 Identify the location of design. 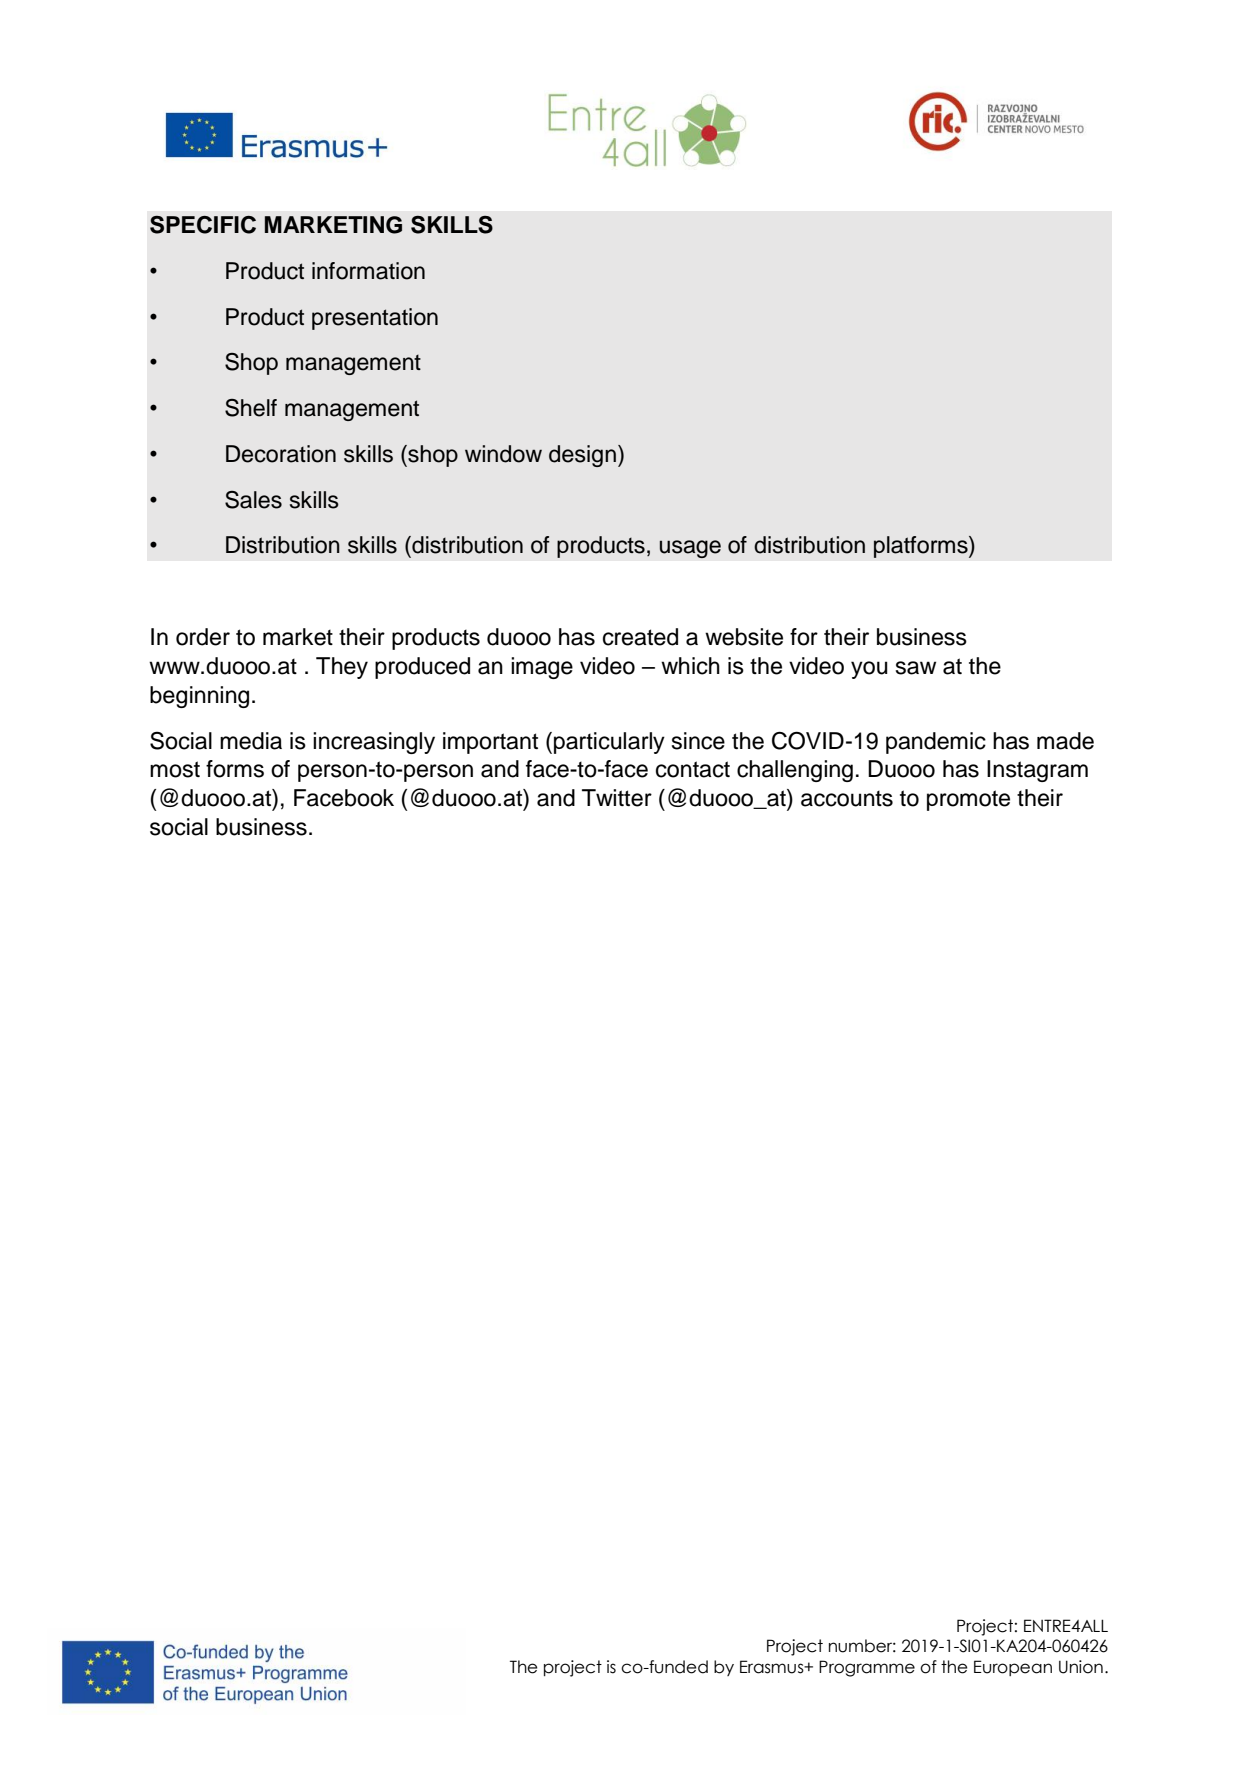
(582, 456).
